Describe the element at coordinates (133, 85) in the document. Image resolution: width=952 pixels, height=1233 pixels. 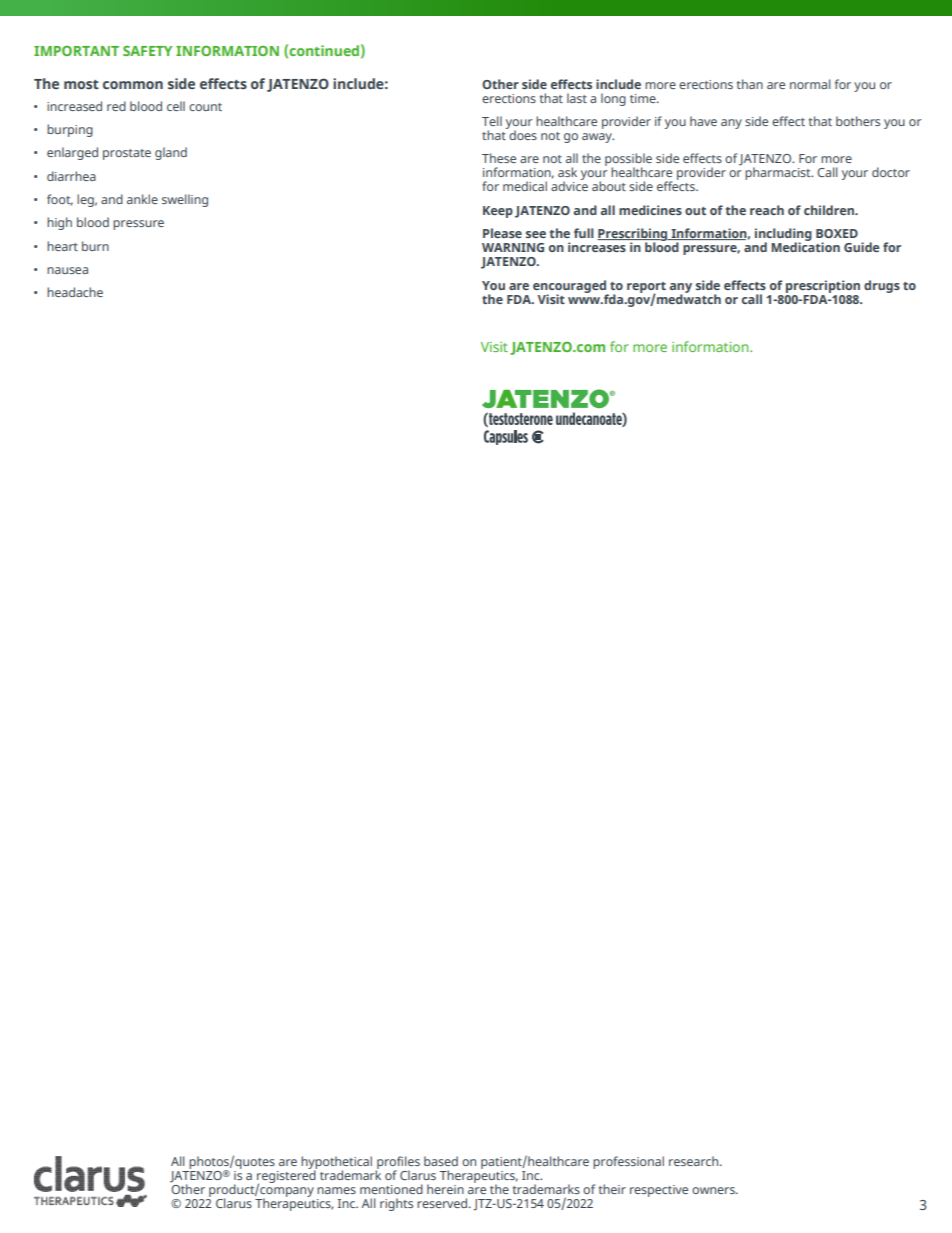
I see `common` at that location.
